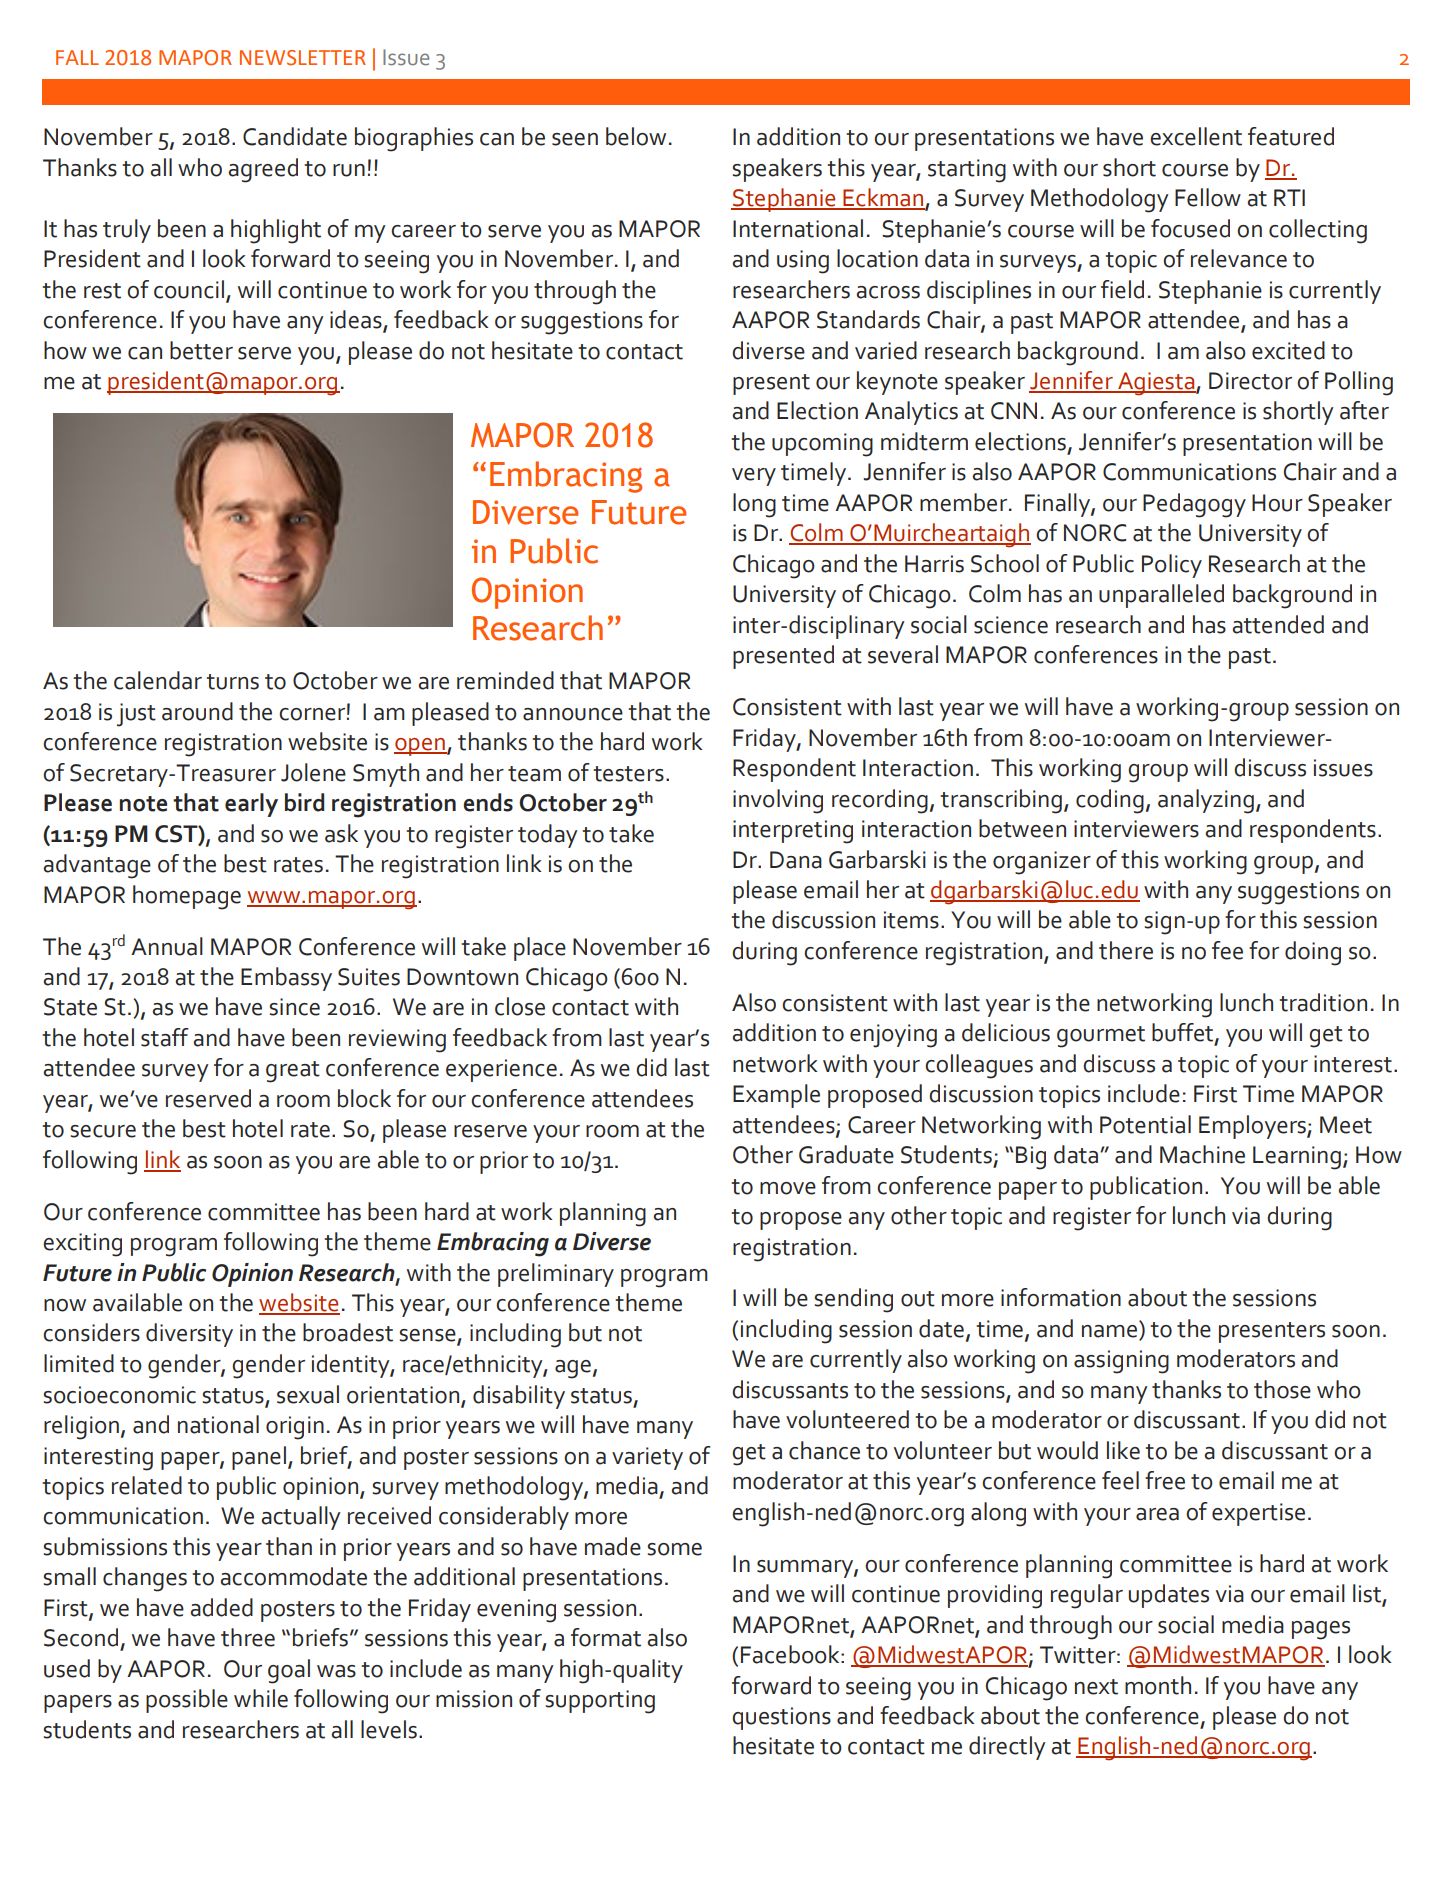 The image size is (1455, 1883). I want to click on Machine, so click(1202, 1154).
